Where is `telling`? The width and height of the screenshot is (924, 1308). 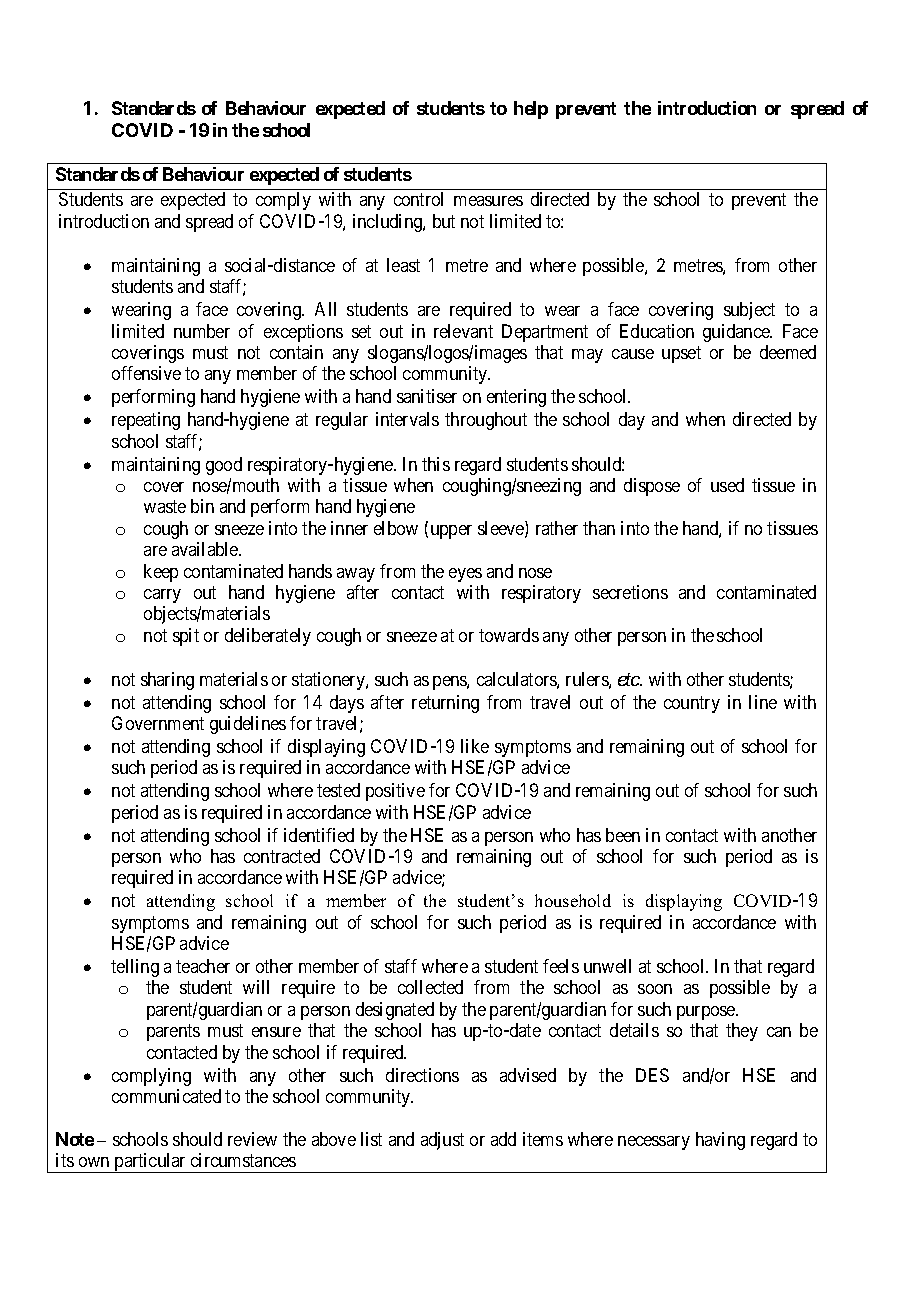
telling is located at coordinates (135, 968).
